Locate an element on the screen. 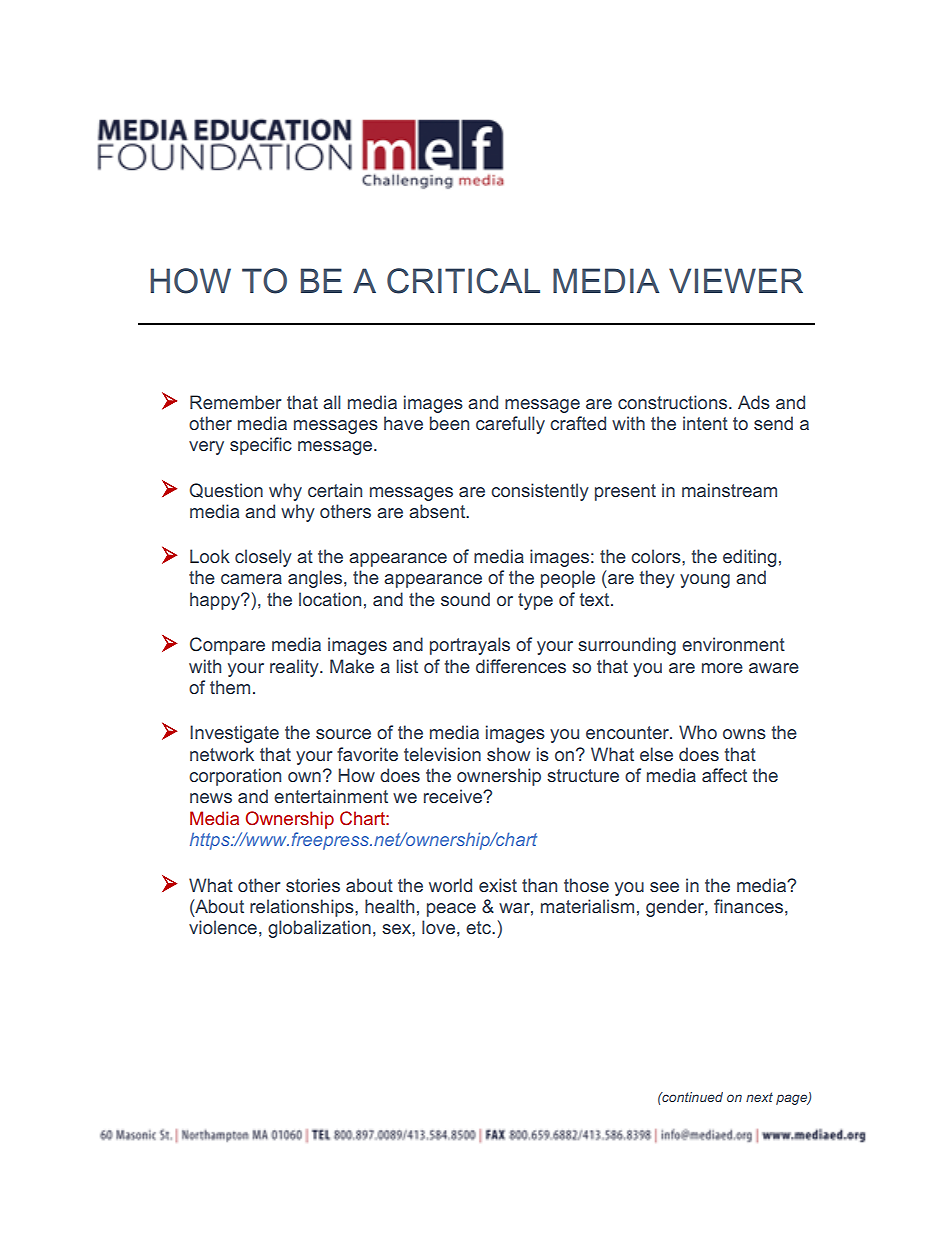 The height and width of the screenshot is (1233, 952). next is located at coordinates (759, 1097).
